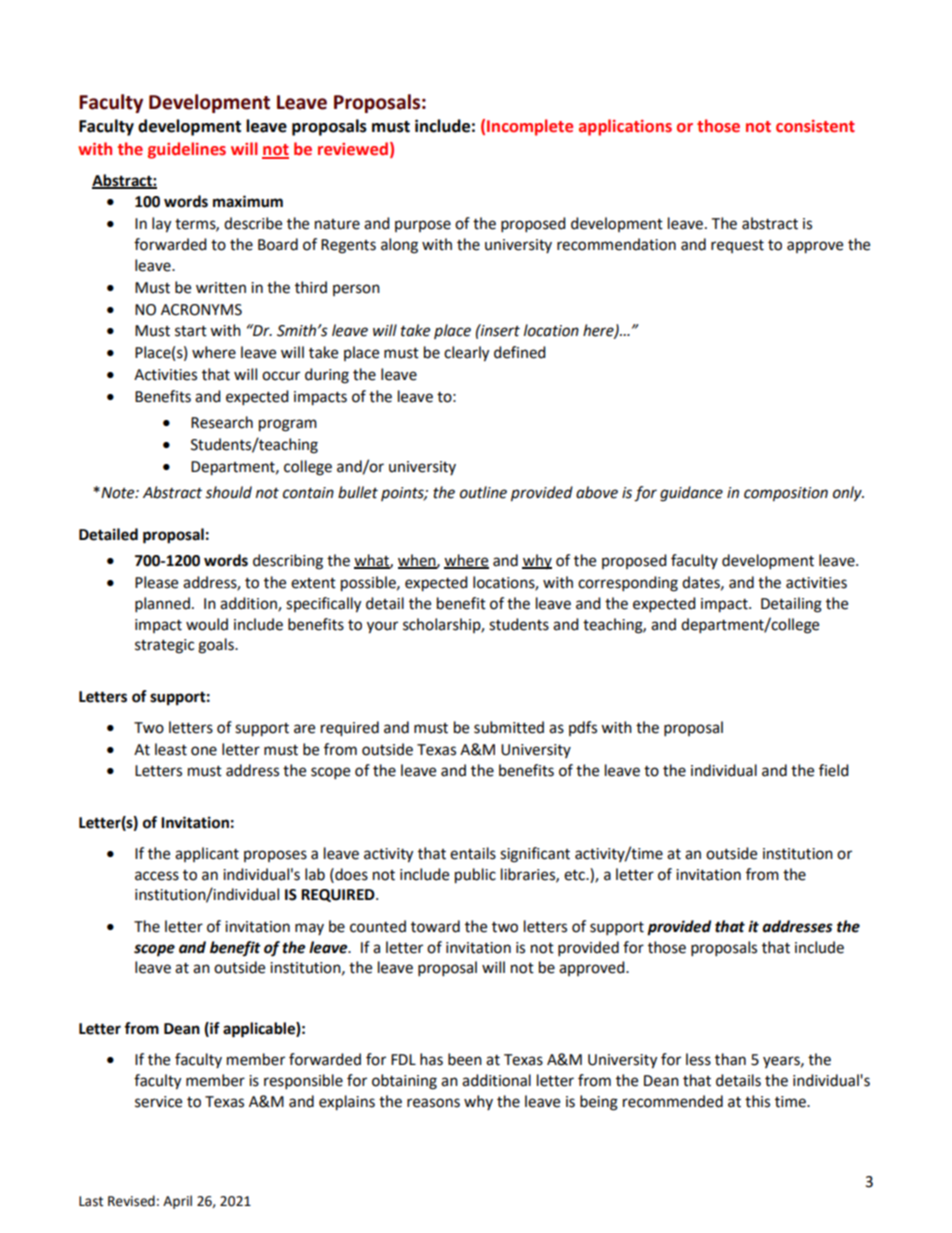 This screenshot has width=952, height=1233. Describe the element at coordinates (433, 1103) in the screenshot. I see `reasons` at that location.
